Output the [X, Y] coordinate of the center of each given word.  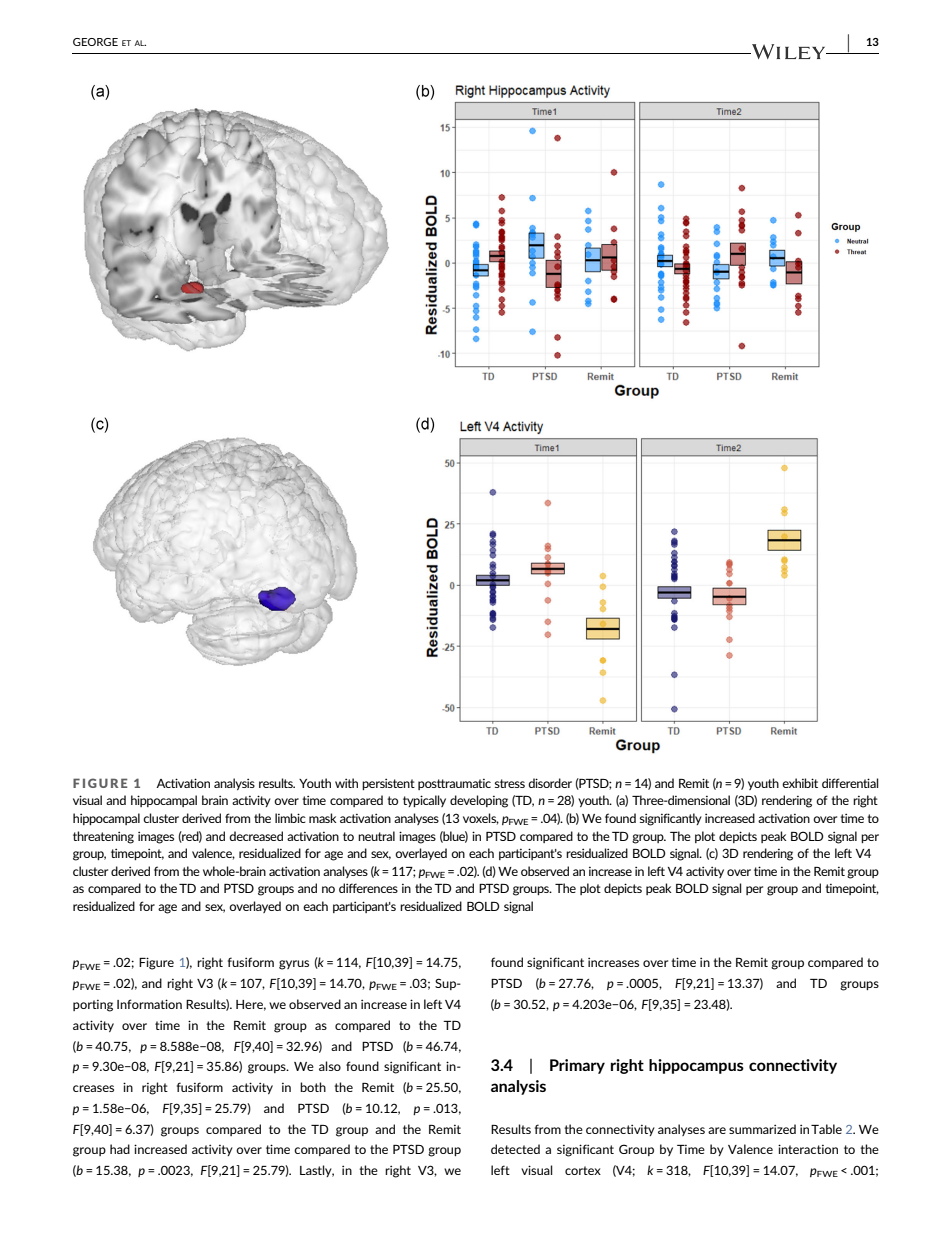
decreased [256, 836]
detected [515, 1149]
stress [510, 783]
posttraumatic [454, 784]
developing [479, 801]
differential [850, 783]
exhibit [800, 783]
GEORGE [95, 42]
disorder [550, 783]
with [346, 783]
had [120, 1149]
